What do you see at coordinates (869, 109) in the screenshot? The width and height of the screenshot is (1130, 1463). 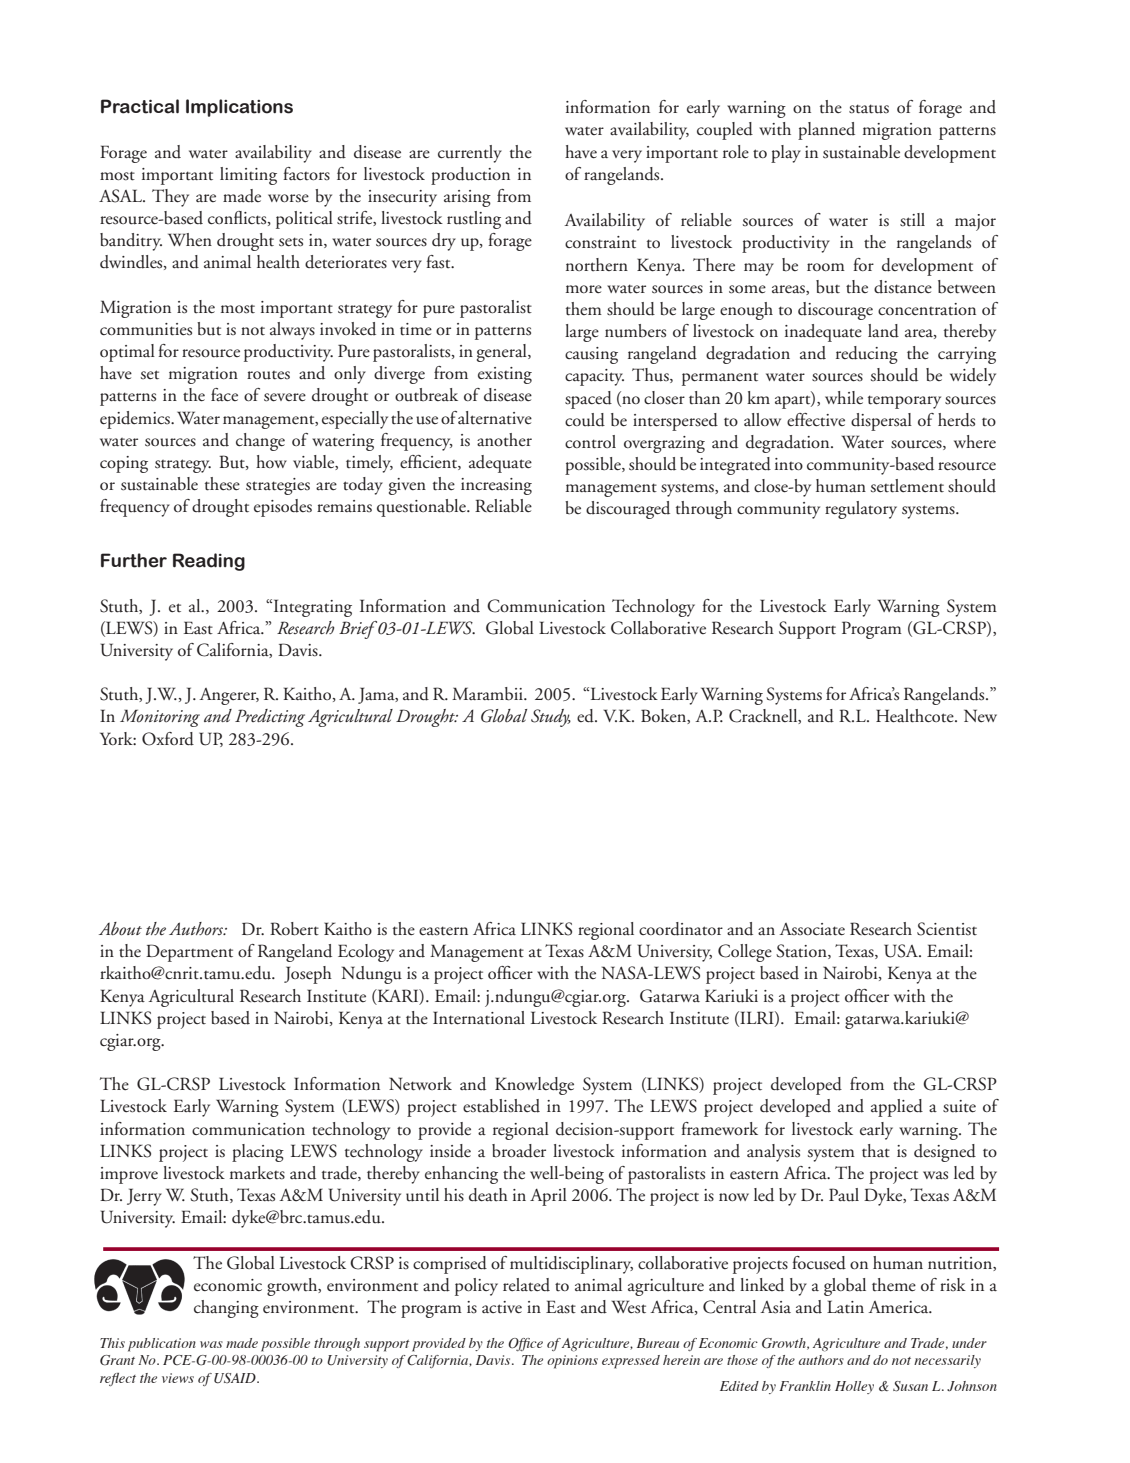 I see `status` at bounding box center [869, 109].
